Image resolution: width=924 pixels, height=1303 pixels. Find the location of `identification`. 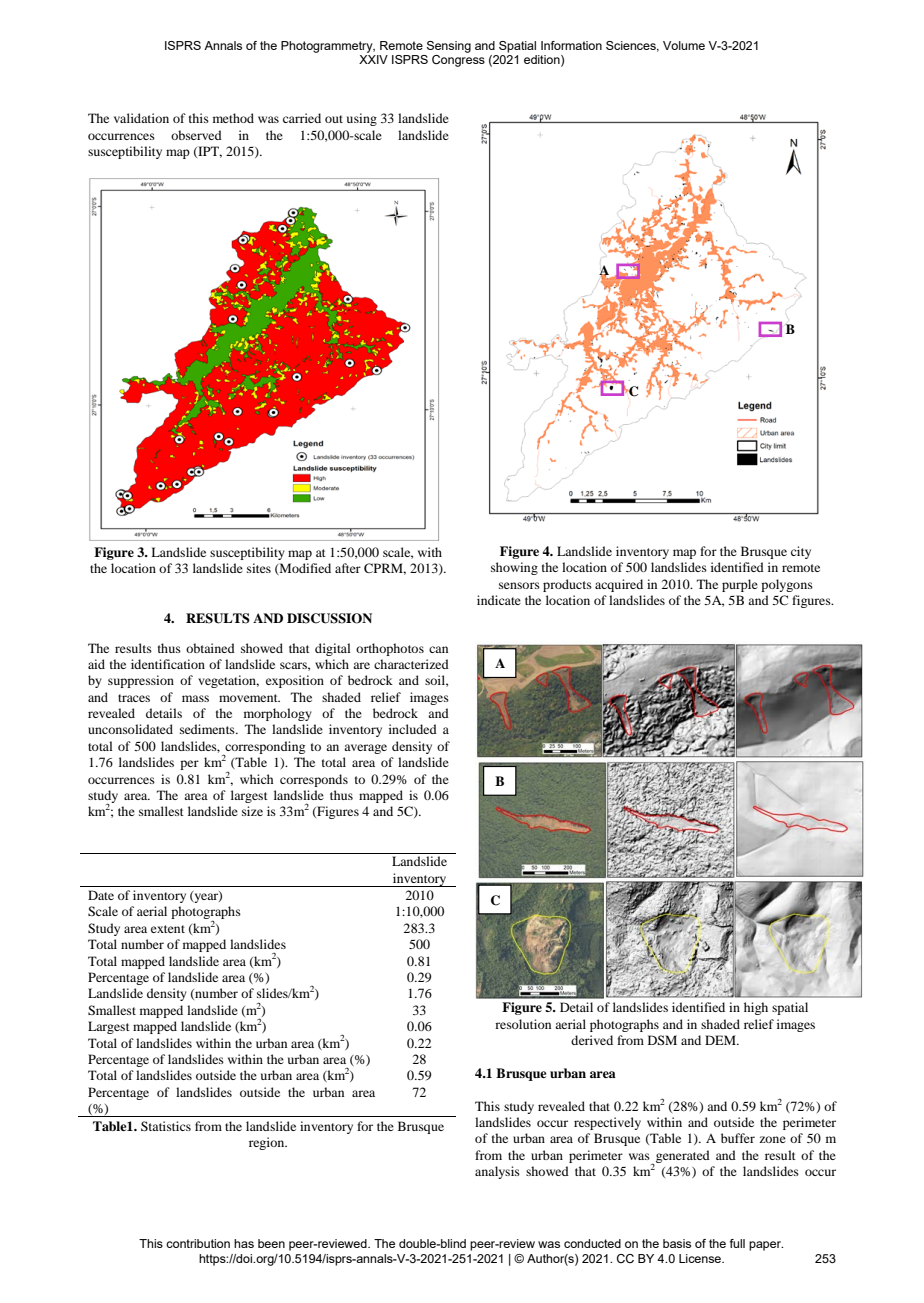

identification is located at coordinates (168, 664).
